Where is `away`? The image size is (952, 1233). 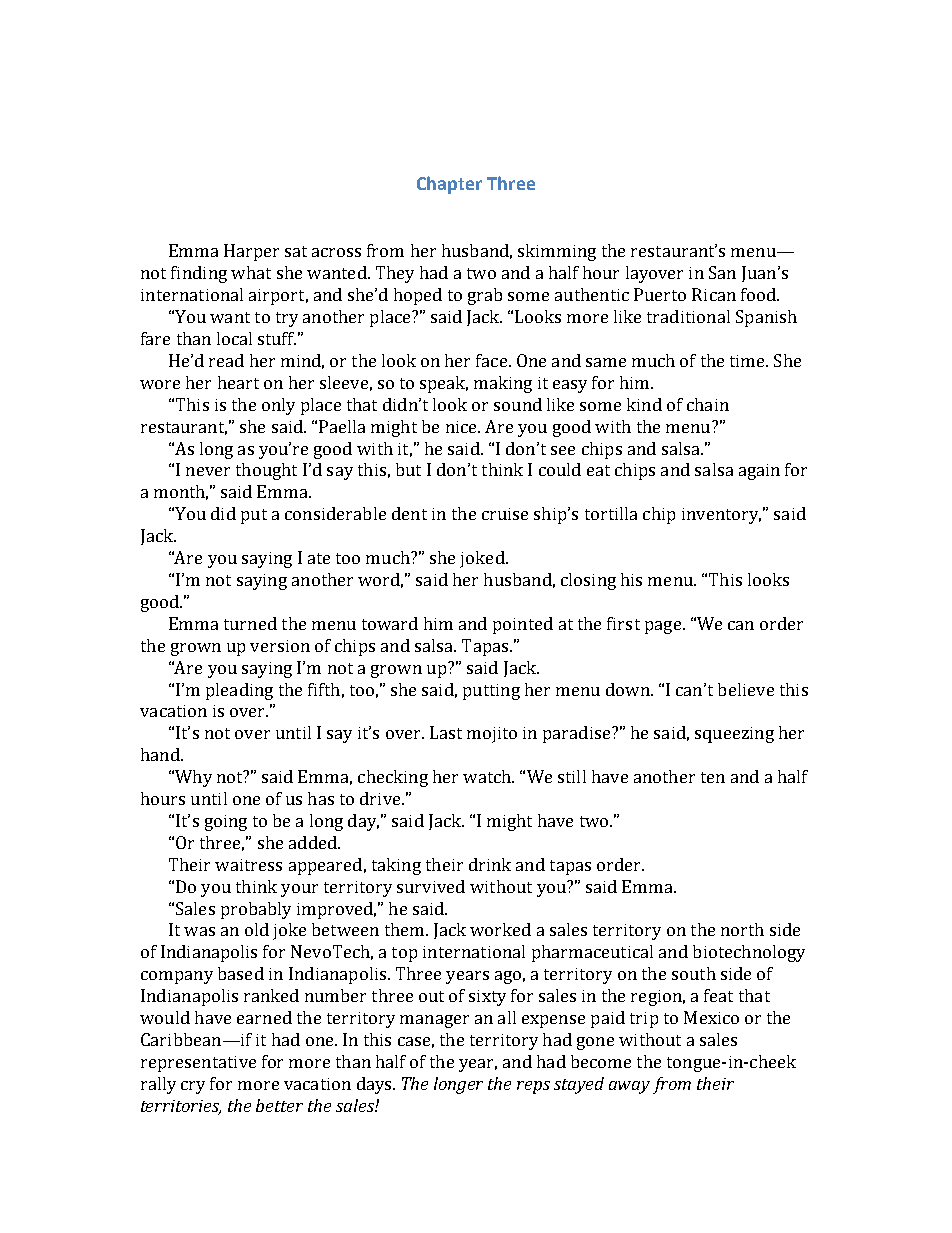
away is located at coordinates (629, 1087).
